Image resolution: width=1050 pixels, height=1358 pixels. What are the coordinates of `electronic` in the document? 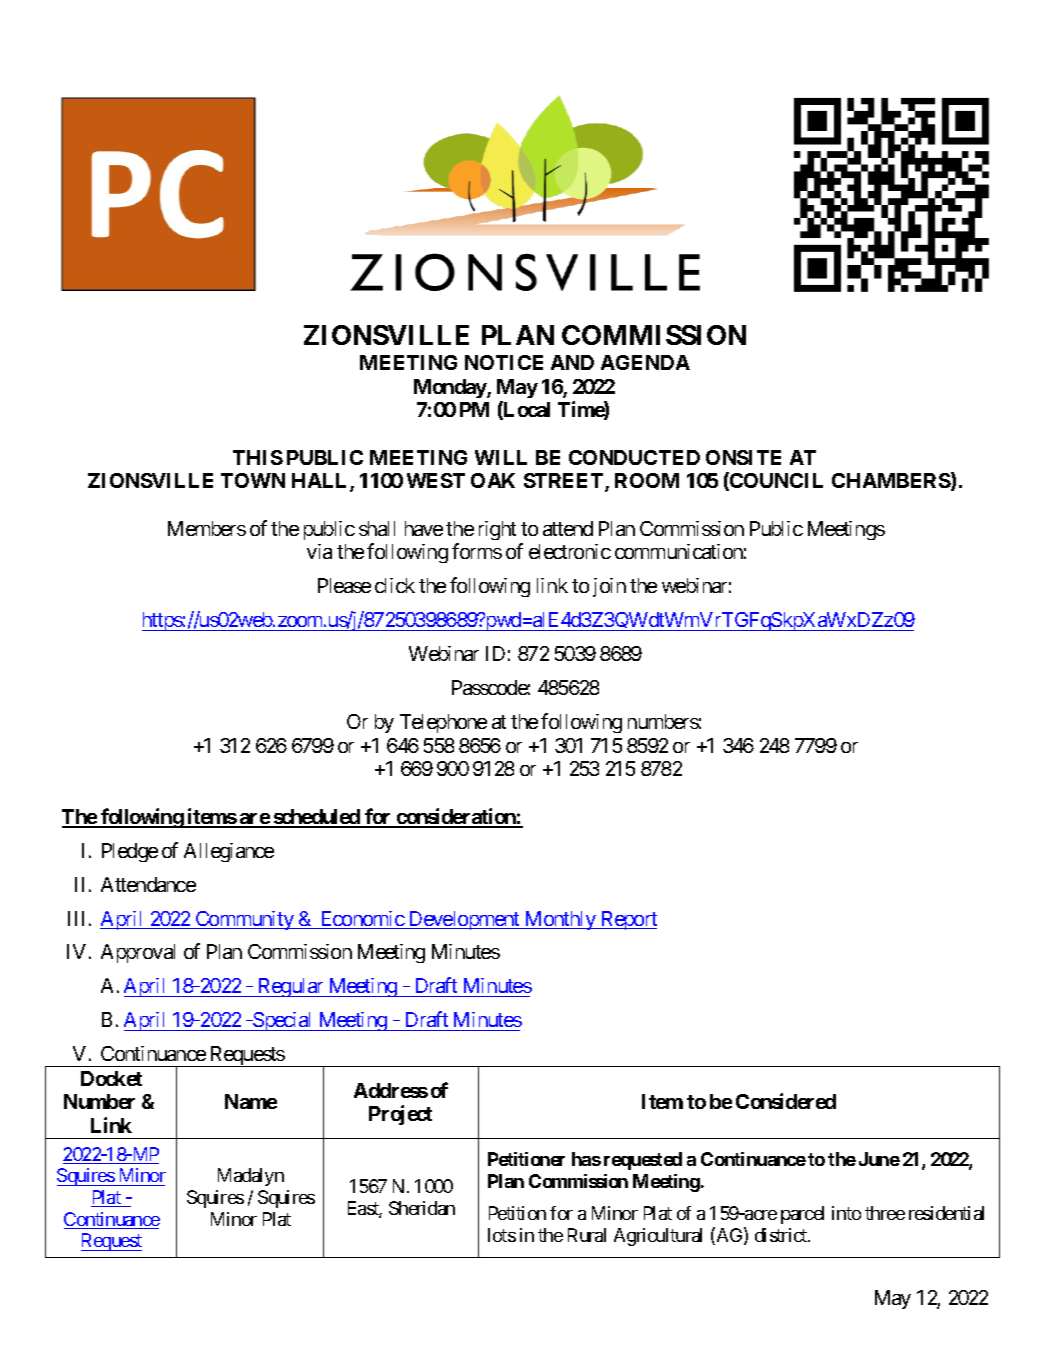 It's located at (570, 551).
